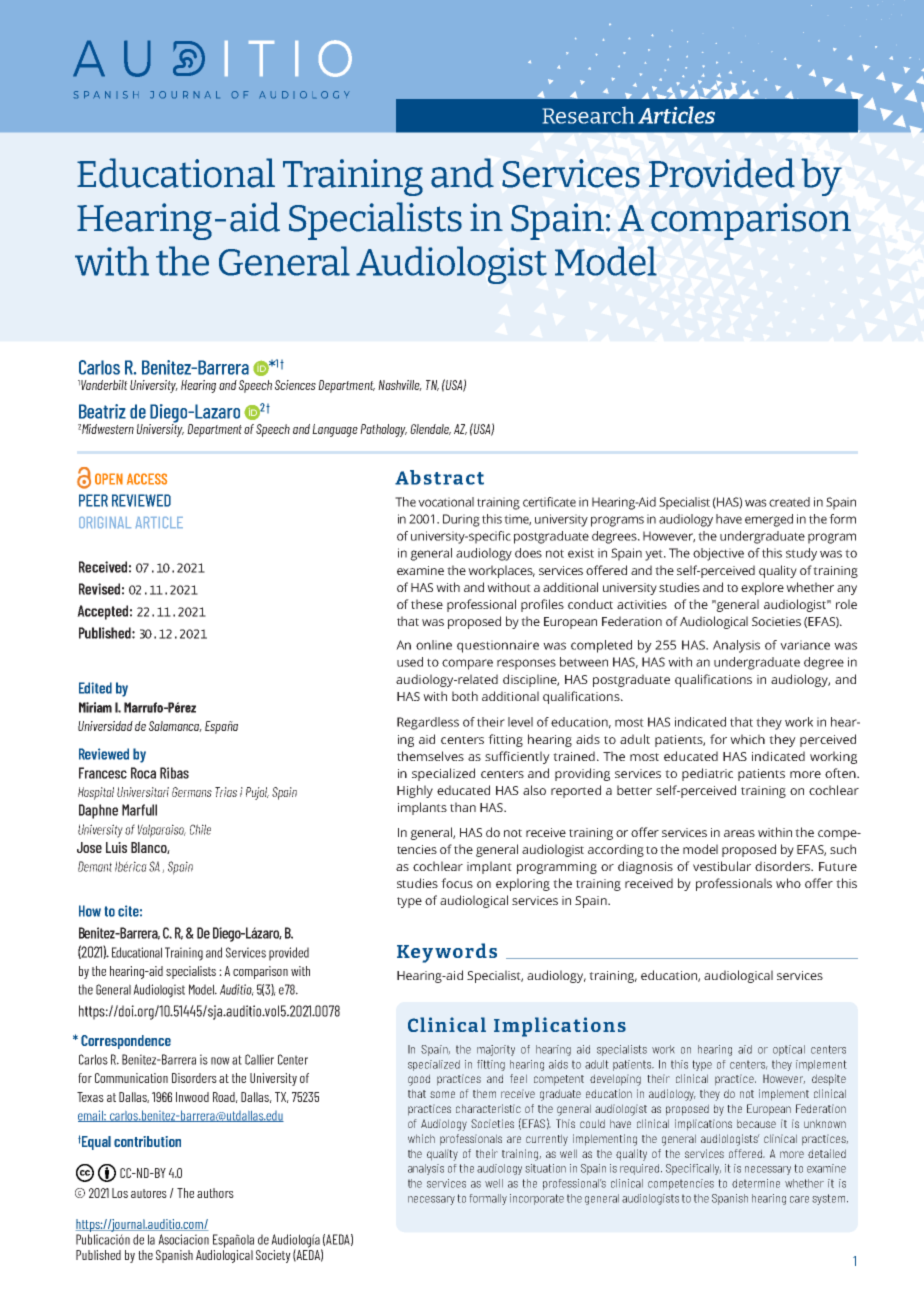 The height and width of the document is (1308, 924). Describe the element at coordinates (457, 883) in the document. I see `focus` at that location.
